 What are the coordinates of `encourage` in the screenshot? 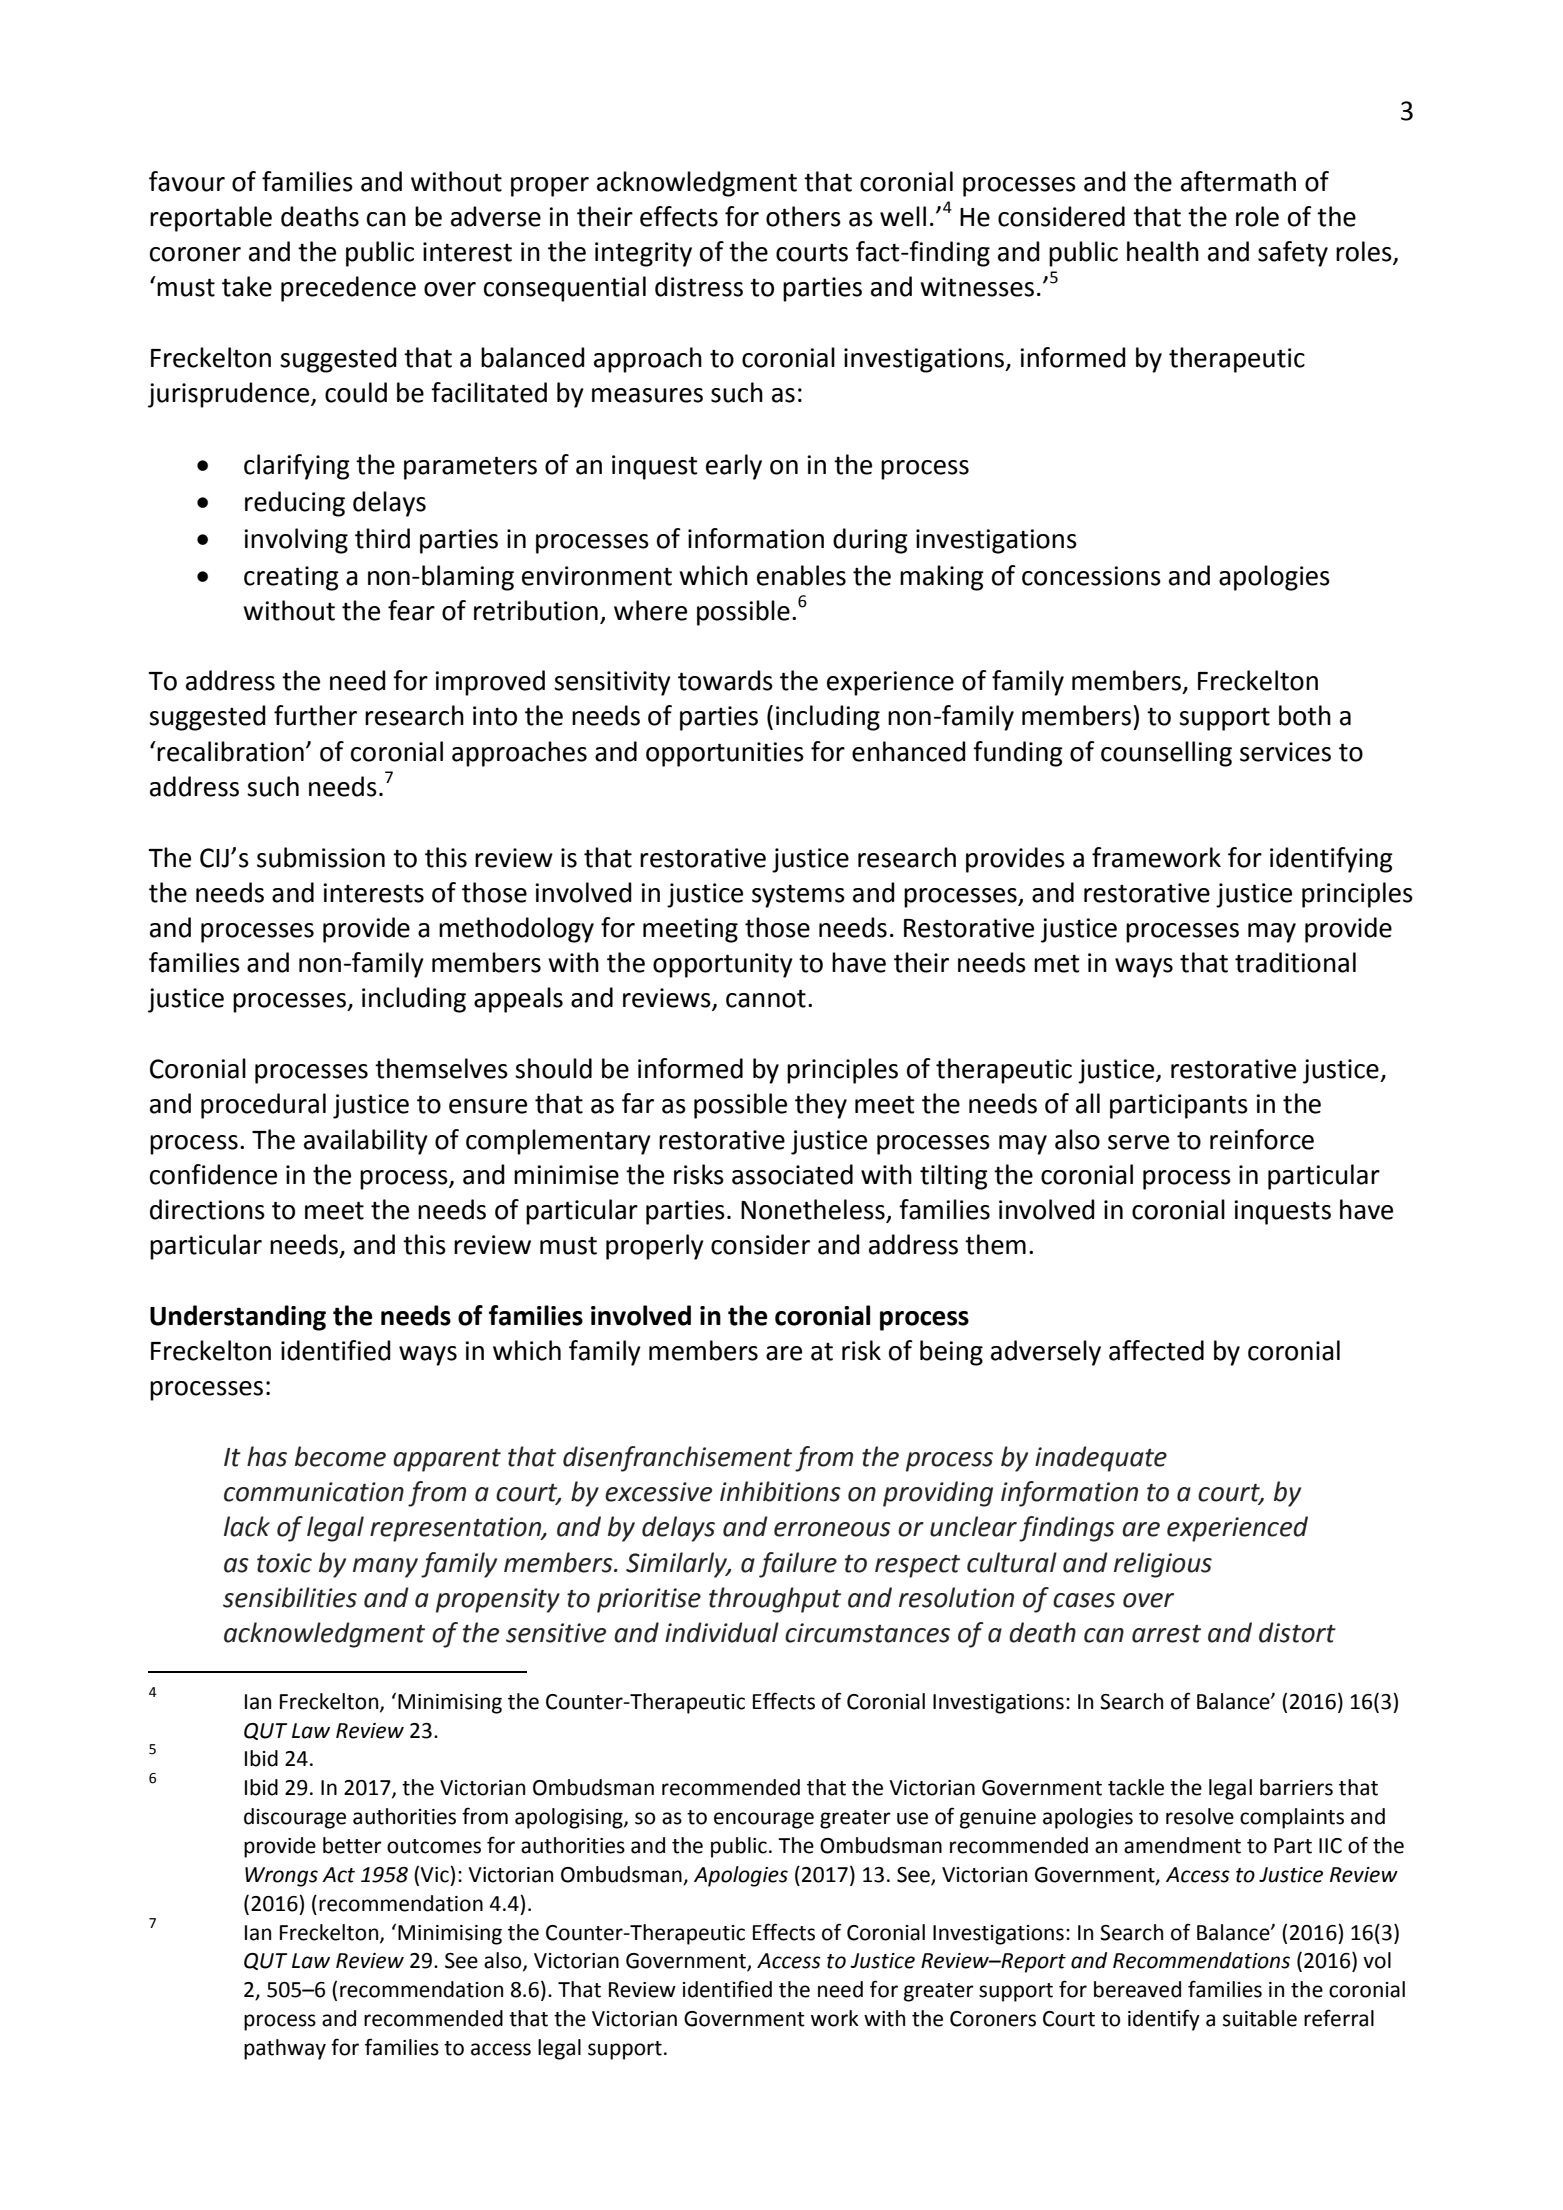 It's located at (764, 1820).
